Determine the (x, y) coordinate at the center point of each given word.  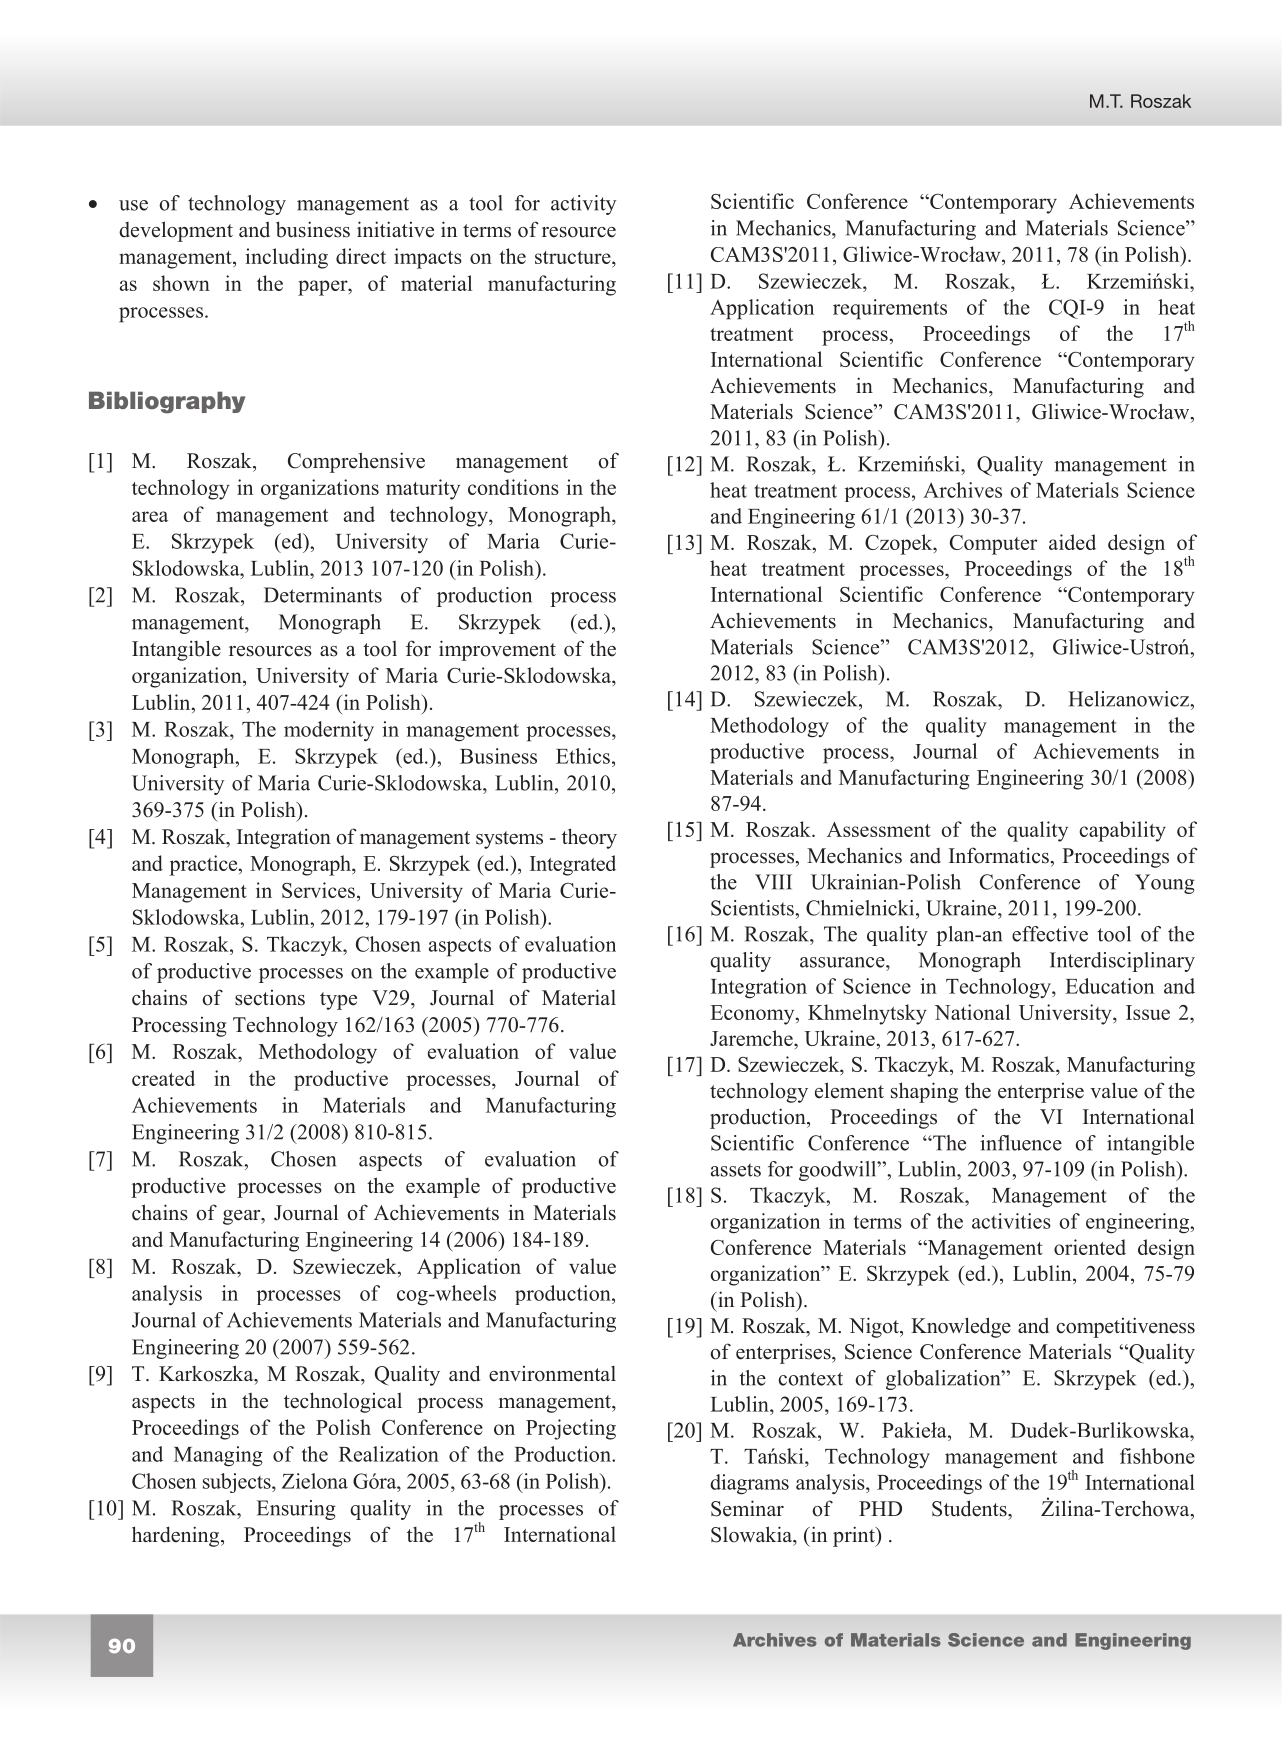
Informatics (999, 855)
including (287, 258)
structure (574, 257)
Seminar (747, 1508)
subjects (238, 1483)
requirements (890, 309)
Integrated (573, 865)
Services (318, 890)
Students (970, 1508)
